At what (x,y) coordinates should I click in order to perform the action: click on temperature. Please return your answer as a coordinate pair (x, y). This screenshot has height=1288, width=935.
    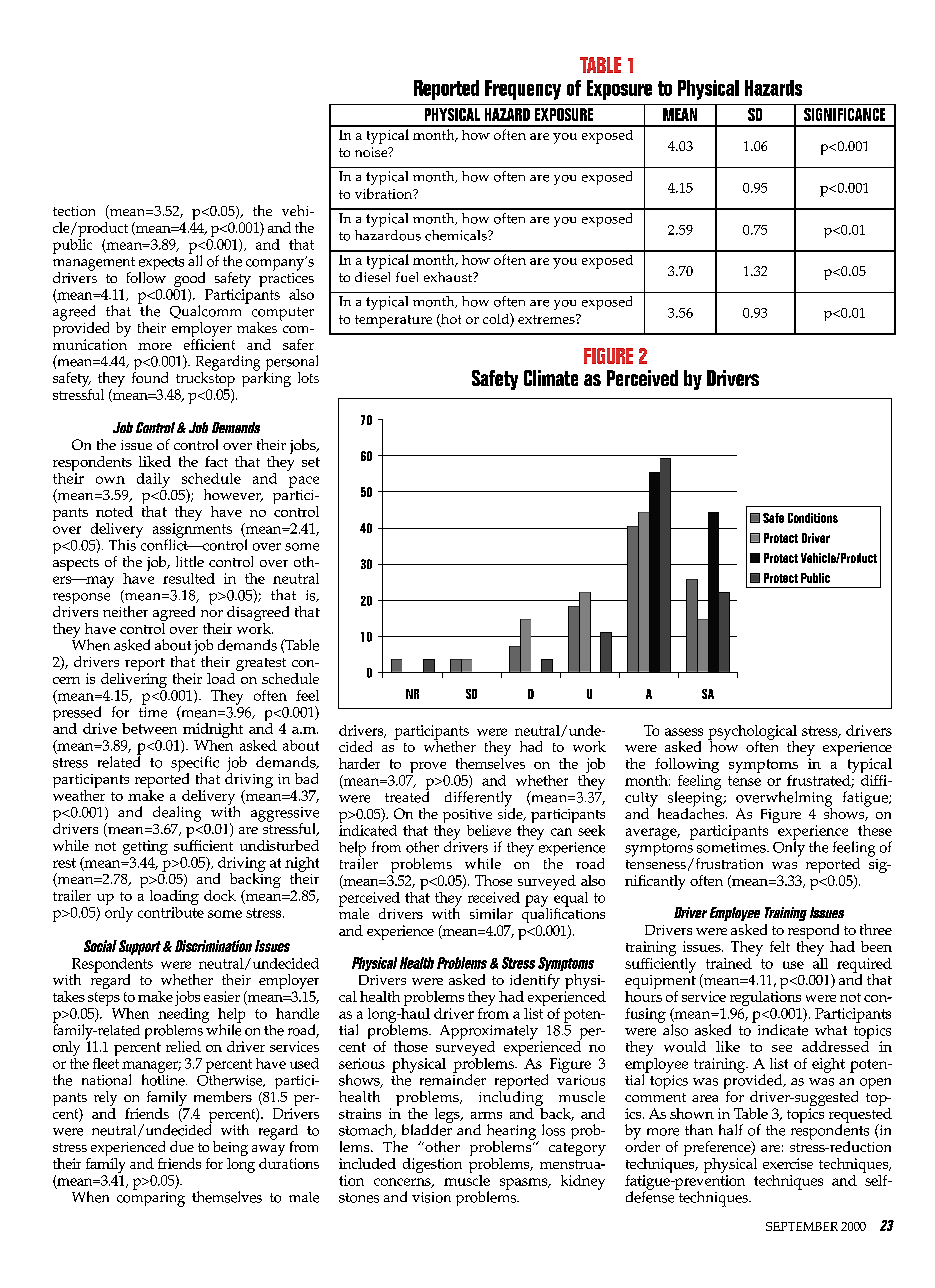
    Looking at the image, I should click on (393, 321).
